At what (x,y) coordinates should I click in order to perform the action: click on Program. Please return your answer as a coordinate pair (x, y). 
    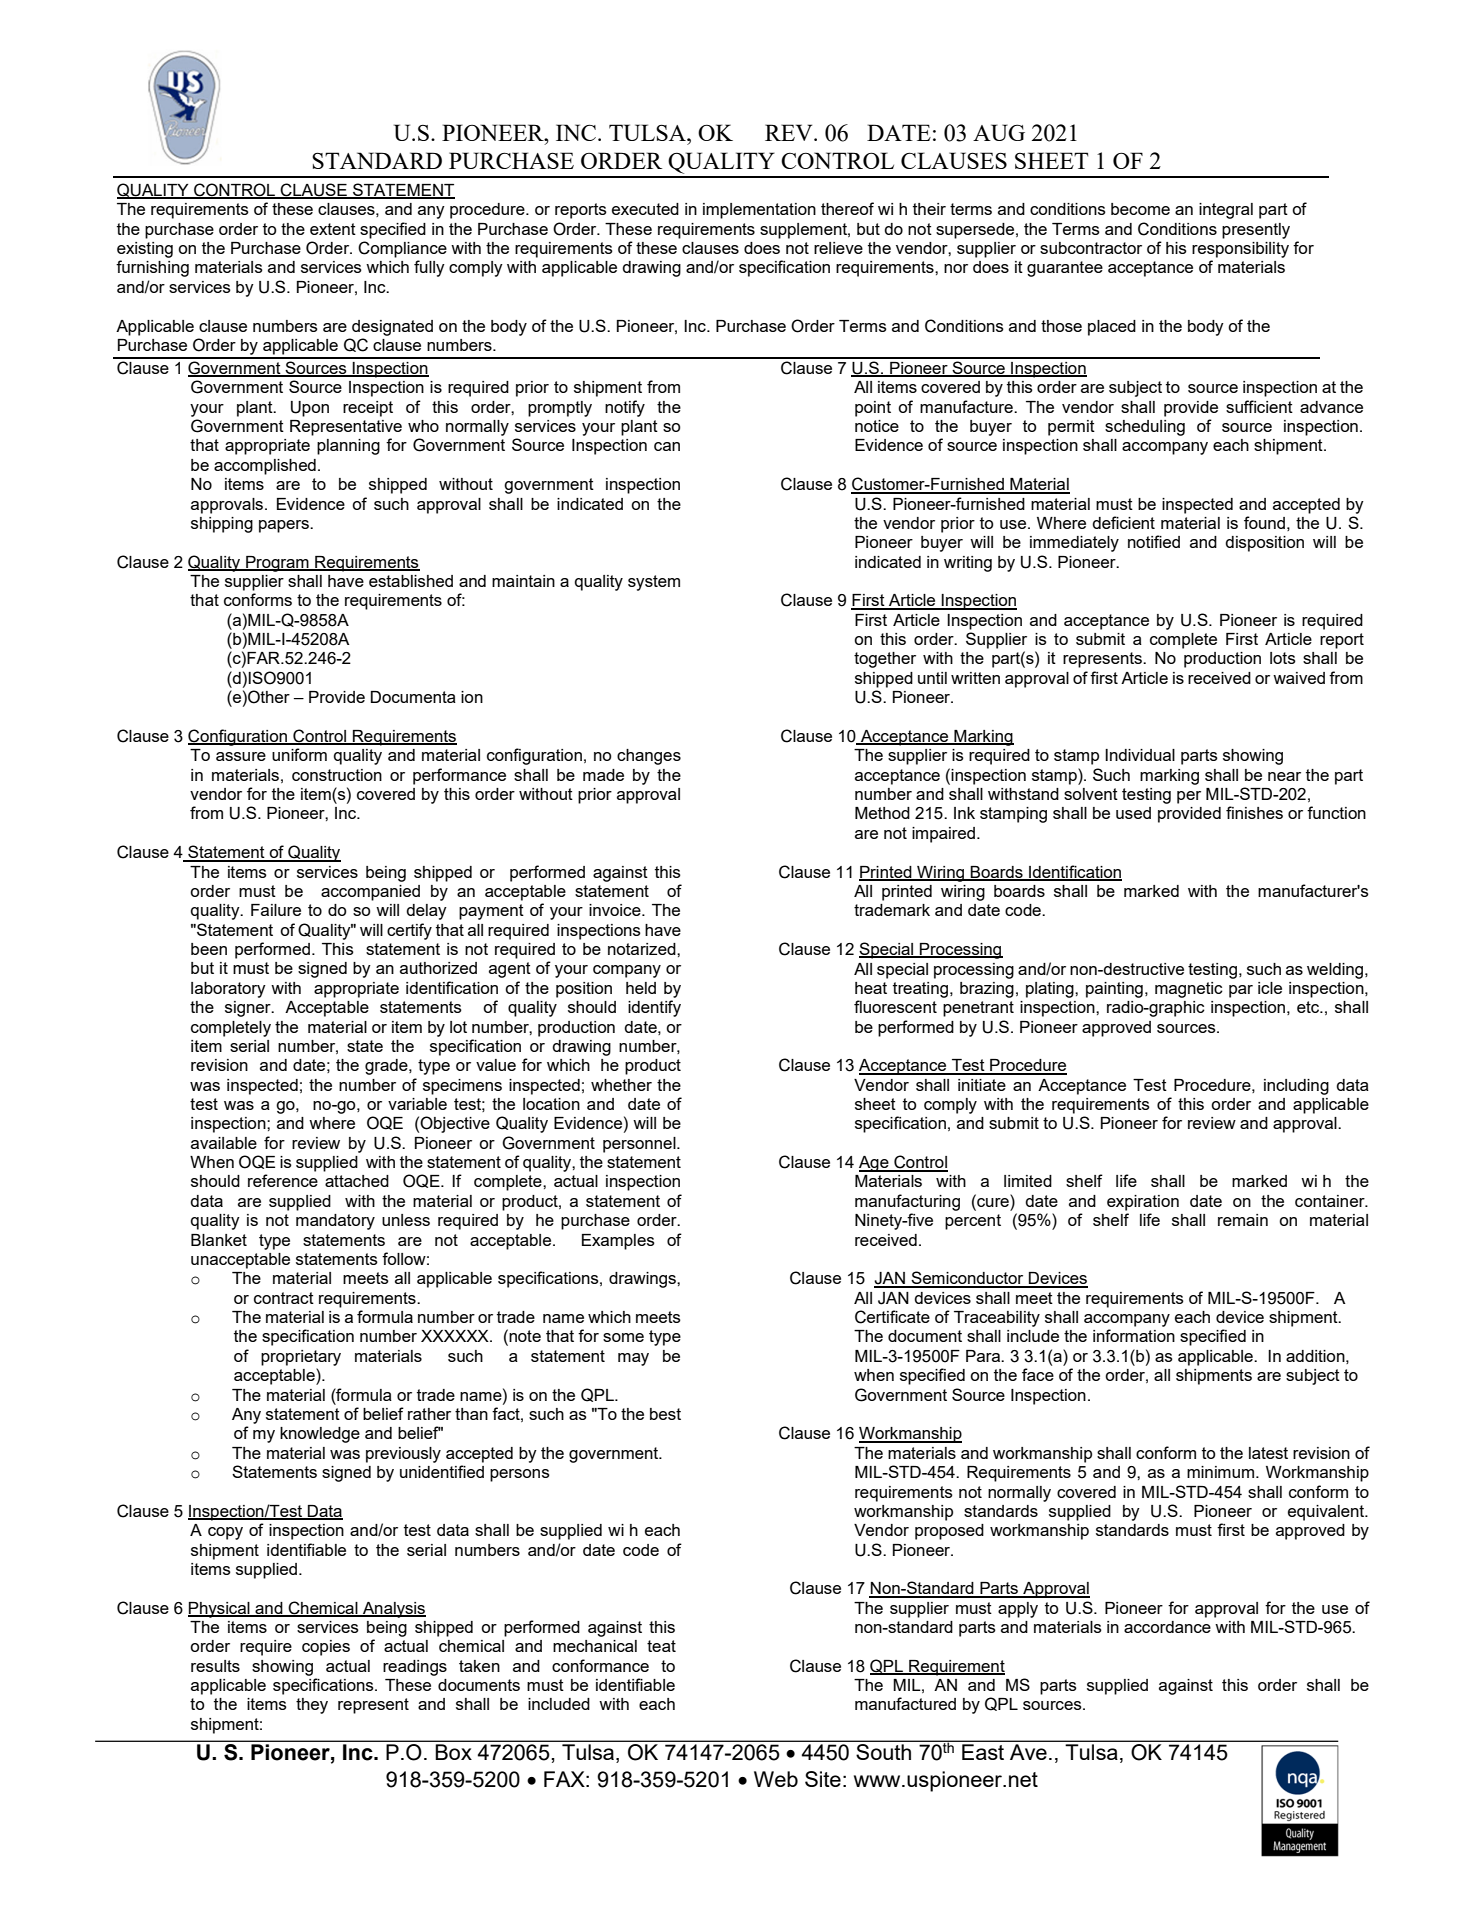
    Looking at the image, I should click on (277, 564).
